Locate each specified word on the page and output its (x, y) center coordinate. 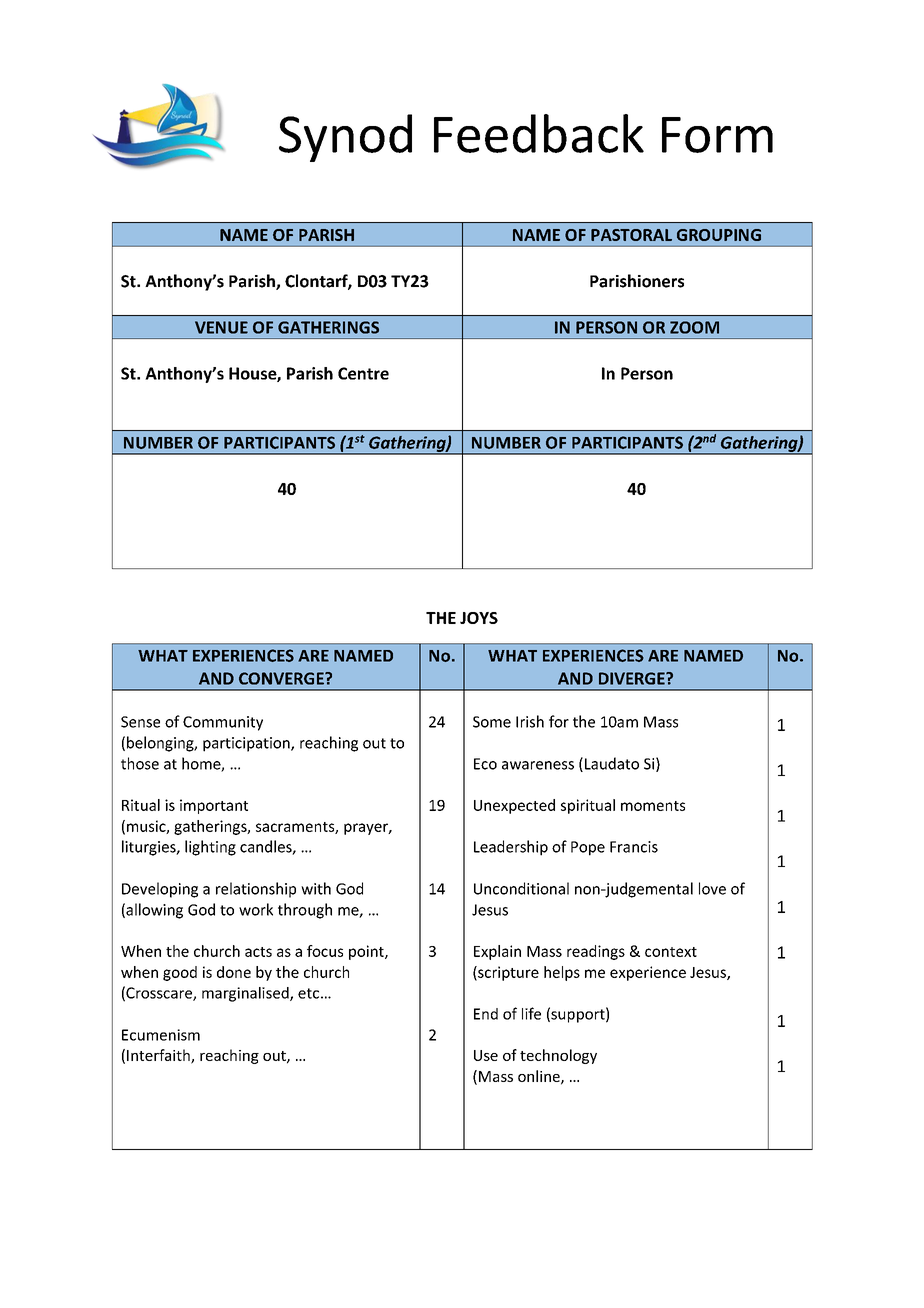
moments (653, 806)
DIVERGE (633, 678)
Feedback (539, 133)
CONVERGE (282, 678)
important (214, 806)
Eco (485, 764)
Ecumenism (161, 1035)
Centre (363, 373)
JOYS (479, 618)
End (486, 1014)
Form (717, 135)
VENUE (221, 327)
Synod (345, 138)
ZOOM (694, 327)
